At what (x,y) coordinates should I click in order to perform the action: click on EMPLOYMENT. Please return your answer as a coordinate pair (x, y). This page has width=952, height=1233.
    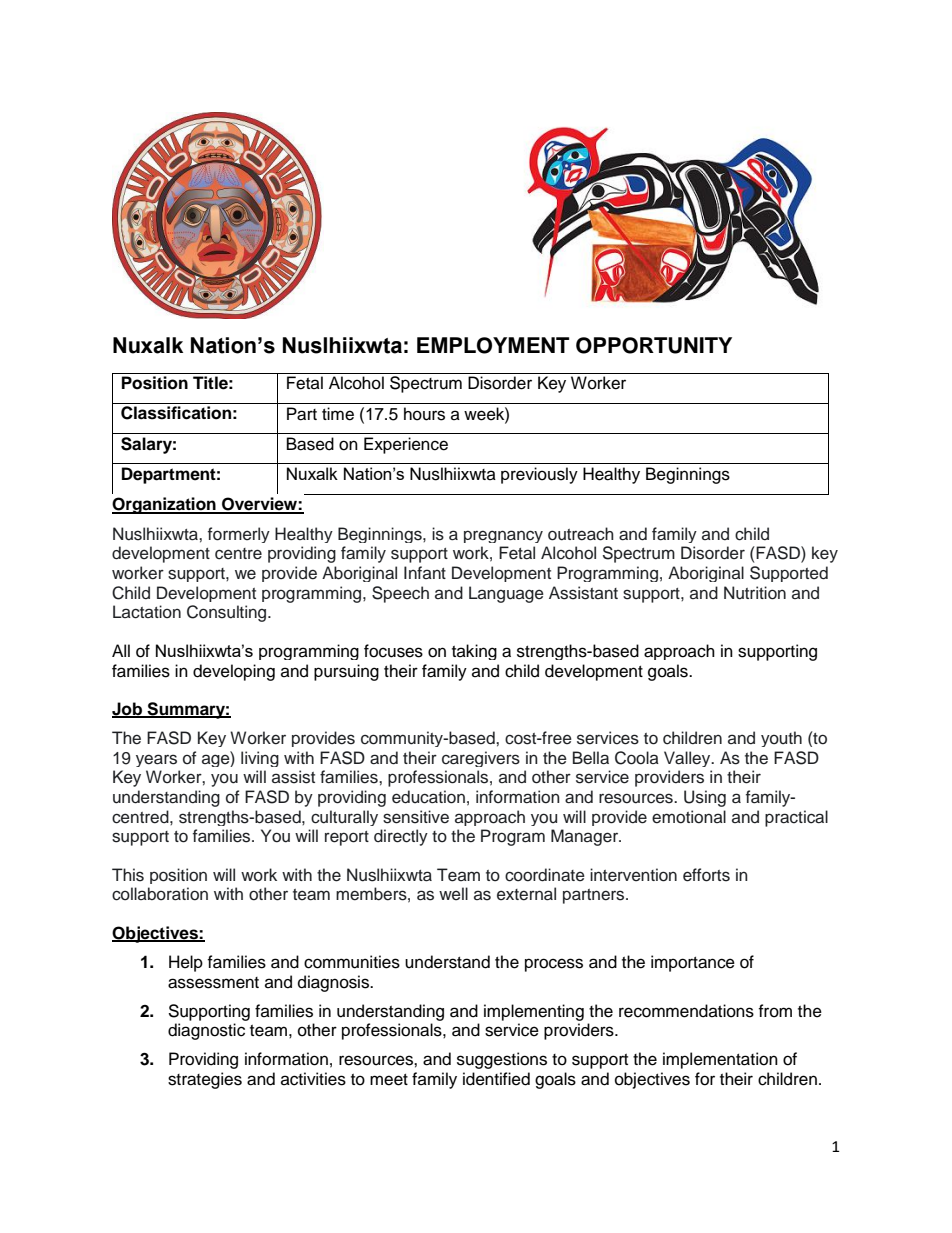
    Looking at the image, I should click on (493, 345).
